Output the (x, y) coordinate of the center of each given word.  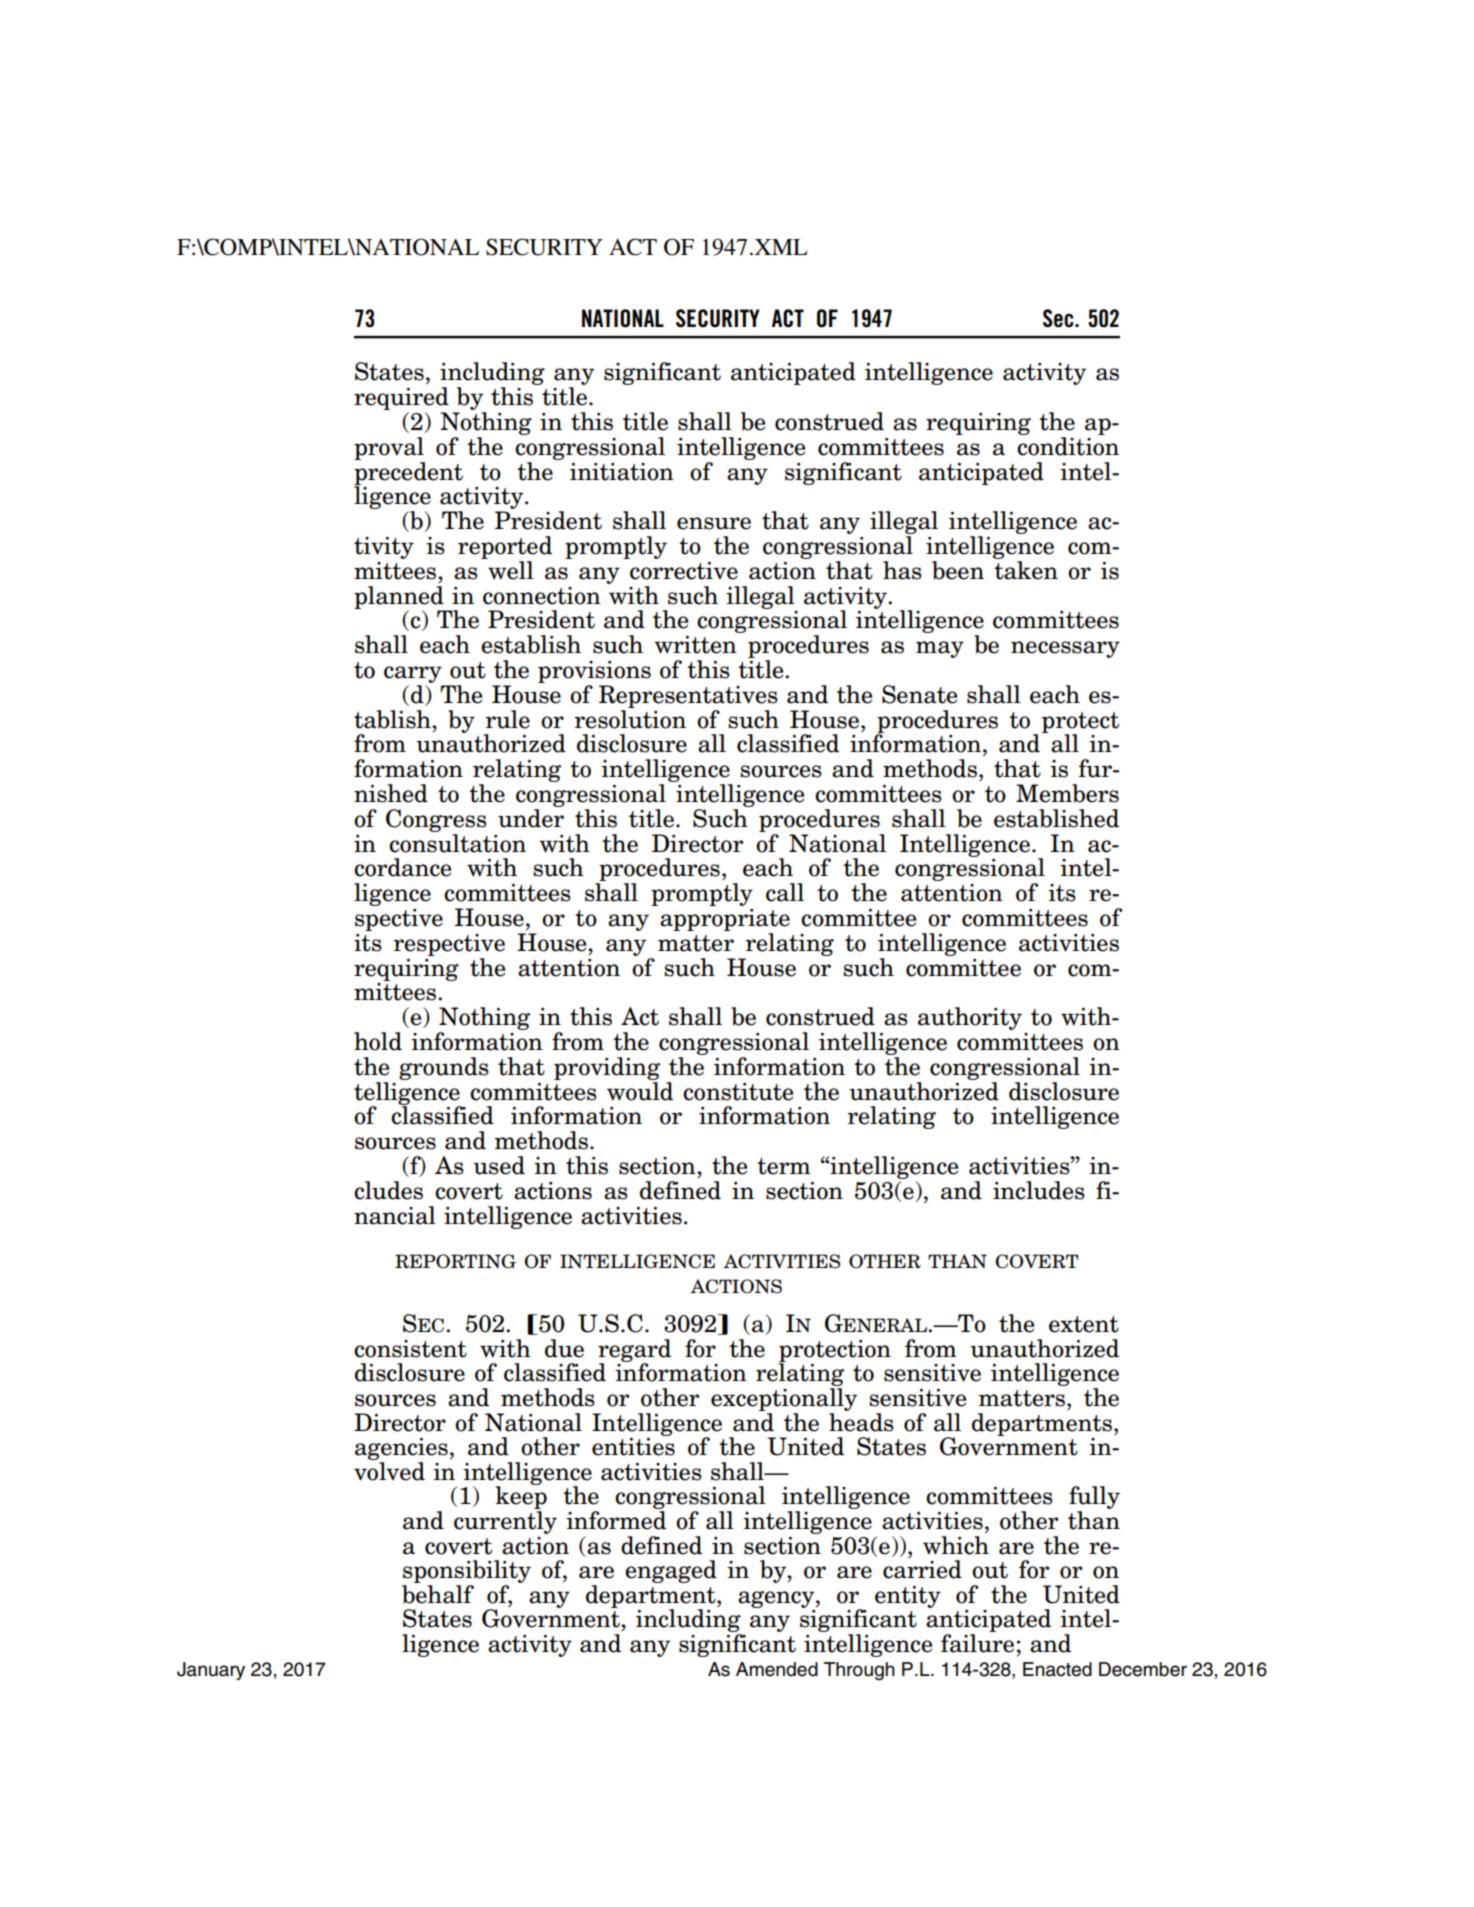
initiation (622, 472)
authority (970, 1018)
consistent (410, 1349)
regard (634, 1351)
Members (1067, 793)
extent (1084, 1324)
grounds (444, 1068)
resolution (630, 718)
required (401, 400)
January (211, 1671)
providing (607, 1068)
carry (413, 674)
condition (1068, 446)
